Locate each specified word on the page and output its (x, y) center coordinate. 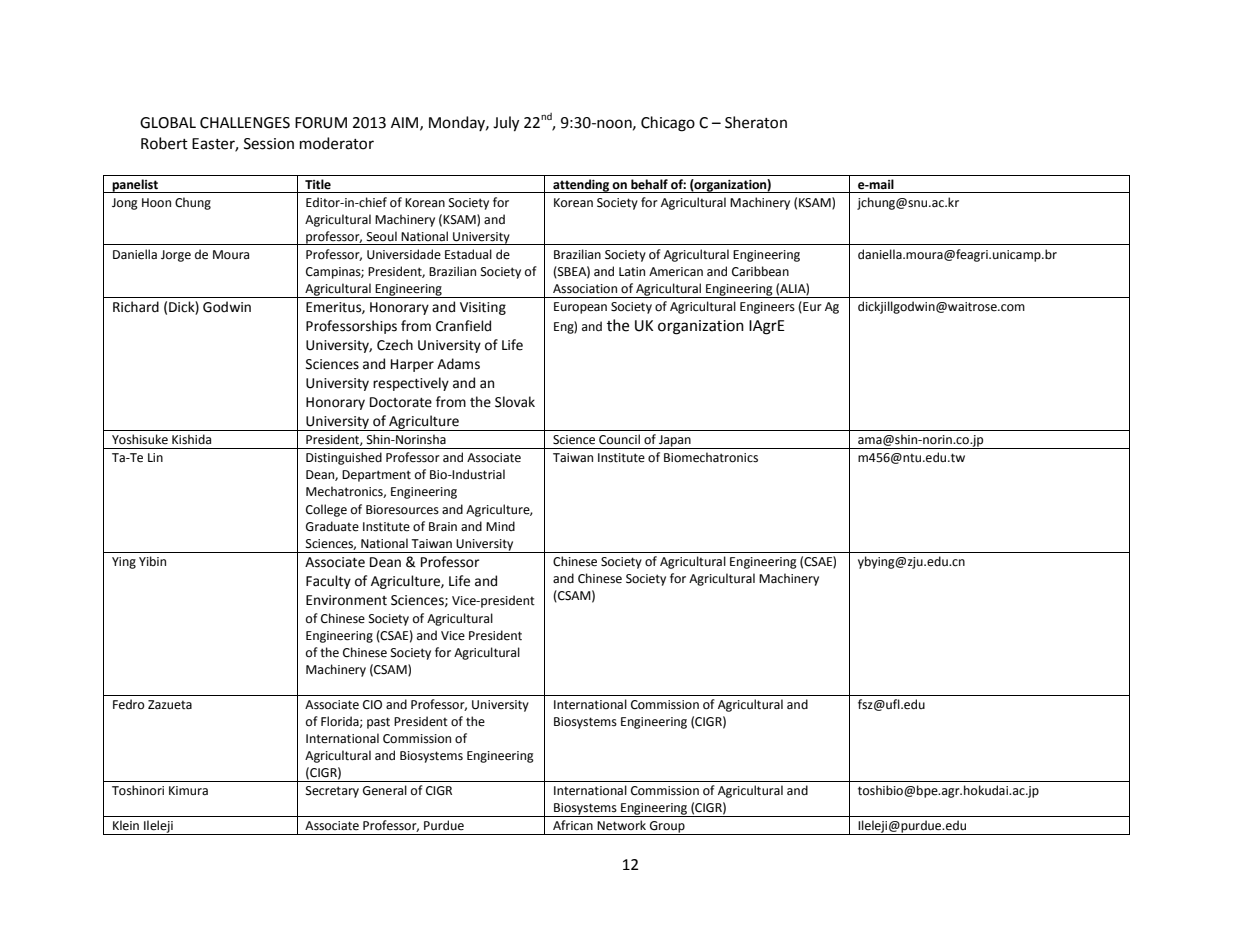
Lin (155, 457)
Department (376, 476)
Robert (164, 143)
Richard (136, 307)
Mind (500, 526)
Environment (346, 600)
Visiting (483, 308)
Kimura (188, 790)
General (385, 790)
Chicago (668, 124)
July (506, 124)
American (676, 272)
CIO (372, 705)
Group (667, 828)
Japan (675, 442)
